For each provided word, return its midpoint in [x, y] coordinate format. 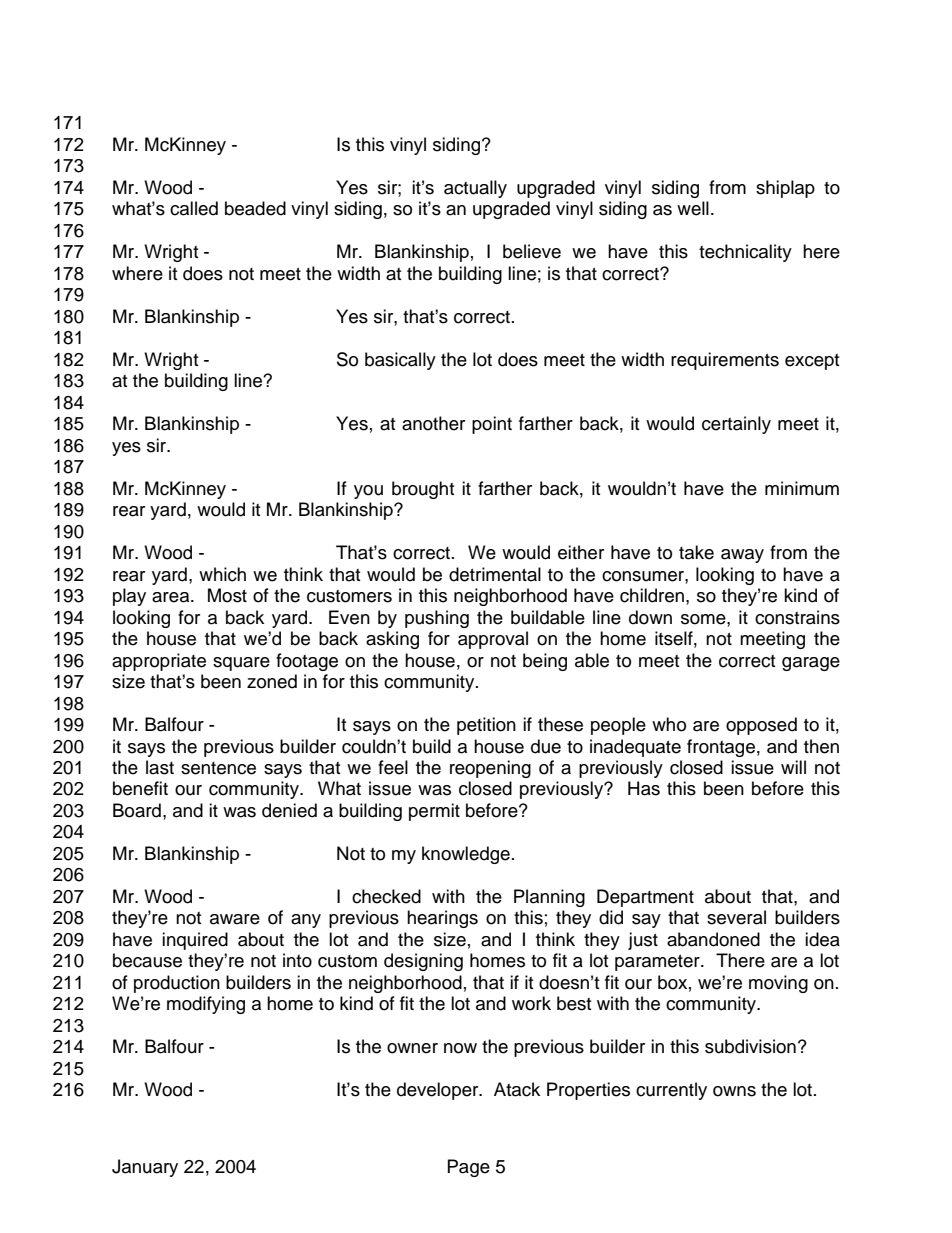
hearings [442, 919]
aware [235, 919]
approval [493, 640]
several [736, 917]
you [368, 492]
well [693, 208]
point [492, 425]
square [241, 664]
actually [475, 189]
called [194, 208]
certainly [736, 425]
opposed [761, 726]
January [145, 1168]
